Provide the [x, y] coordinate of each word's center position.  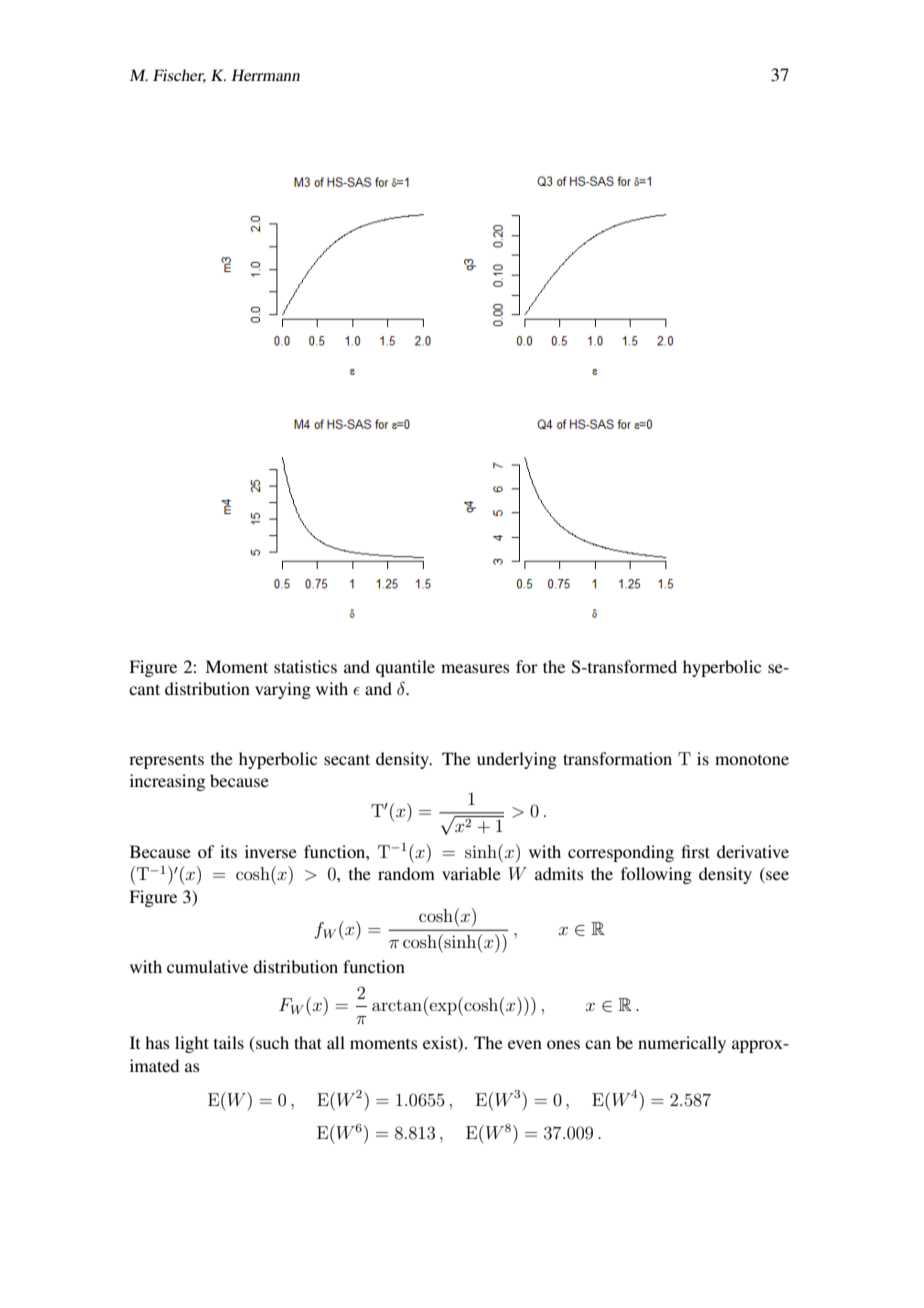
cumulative [207, 966]
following [656, 875]
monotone [752, 760]
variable [471, 873]
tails [229, 1042]
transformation [617, 758]
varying [283, 690]
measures [475, 668]
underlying [517, 760]
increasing [167, 782]
